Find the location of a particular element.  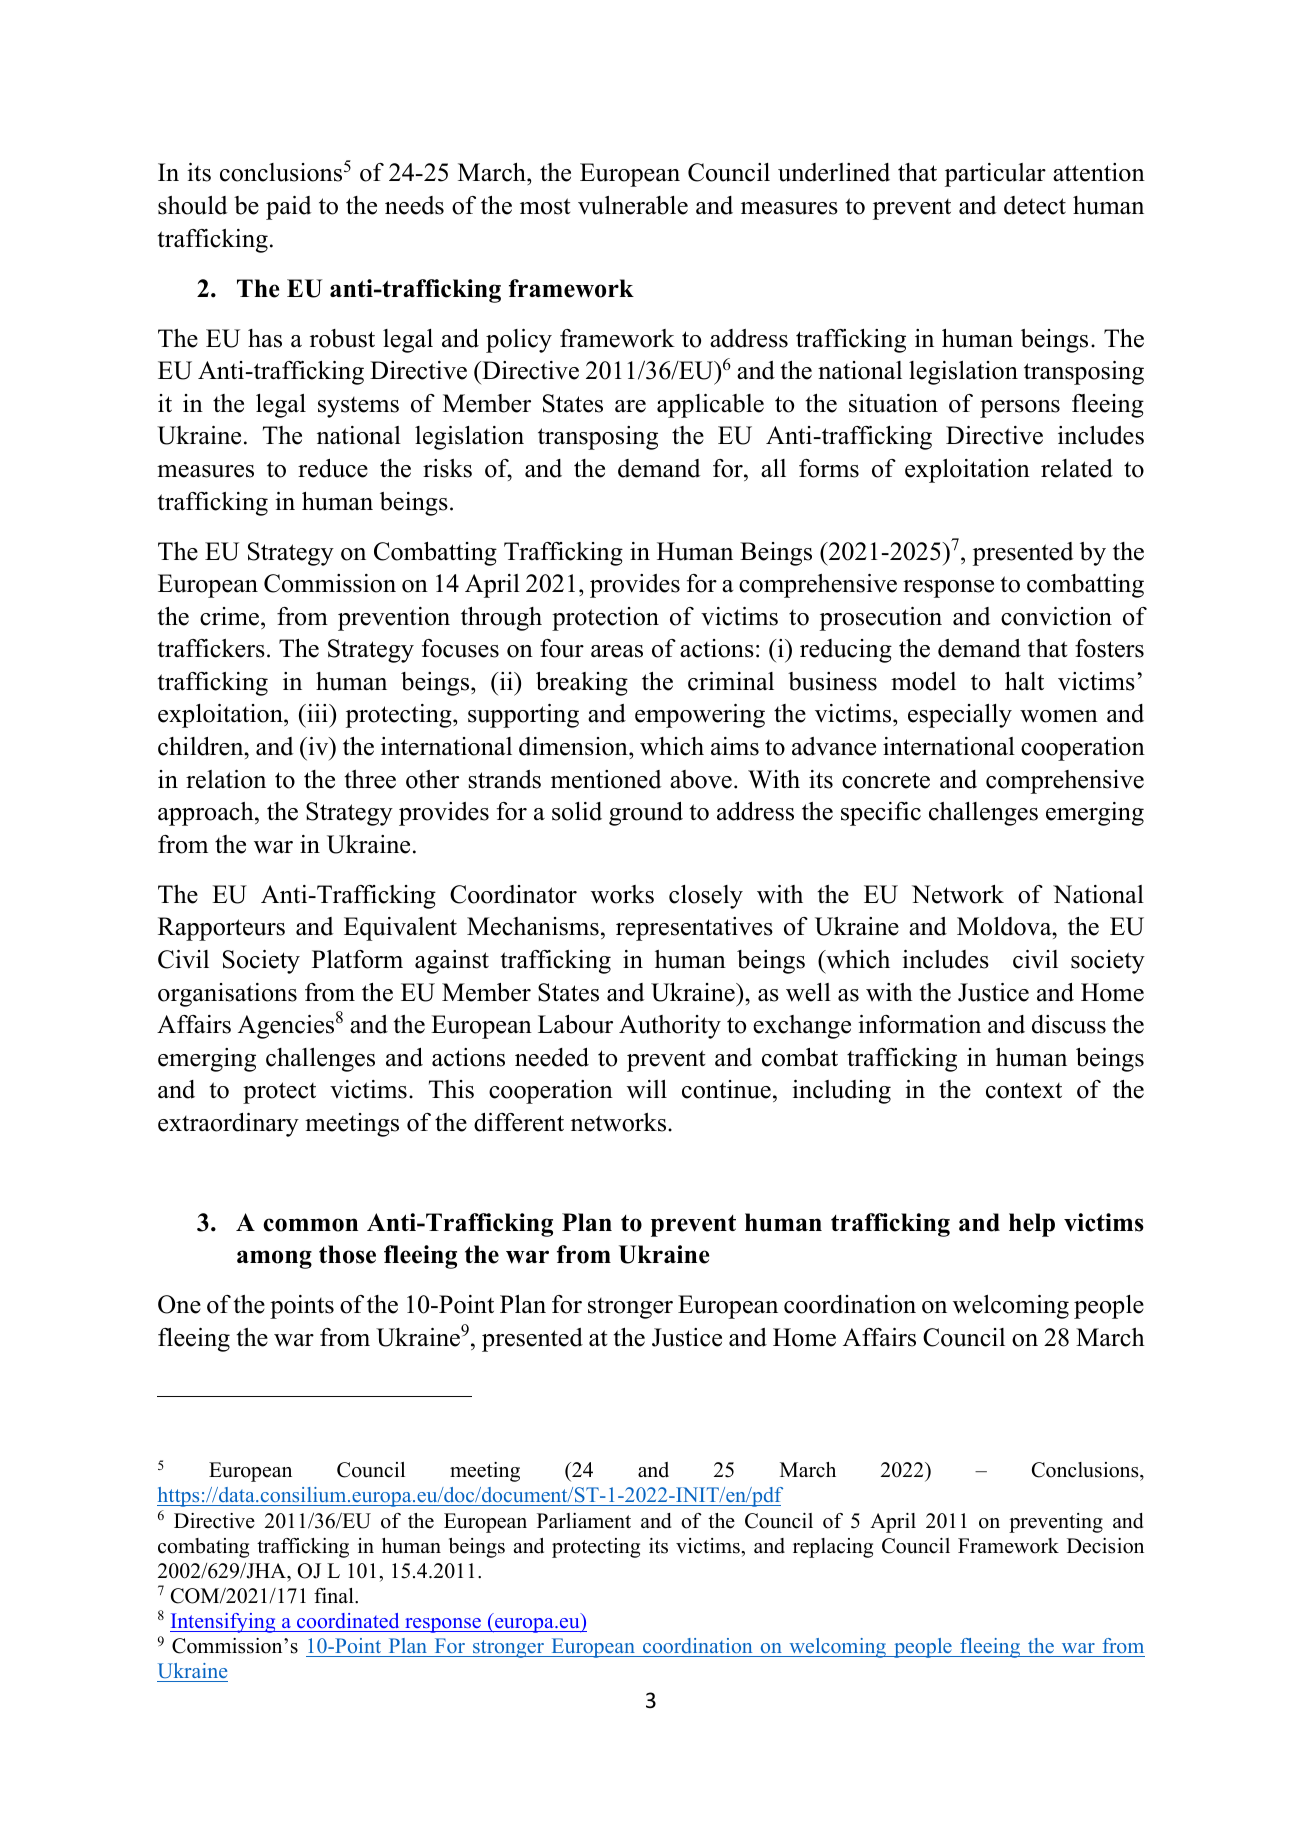

iii is located at coordinates (317, 713).
